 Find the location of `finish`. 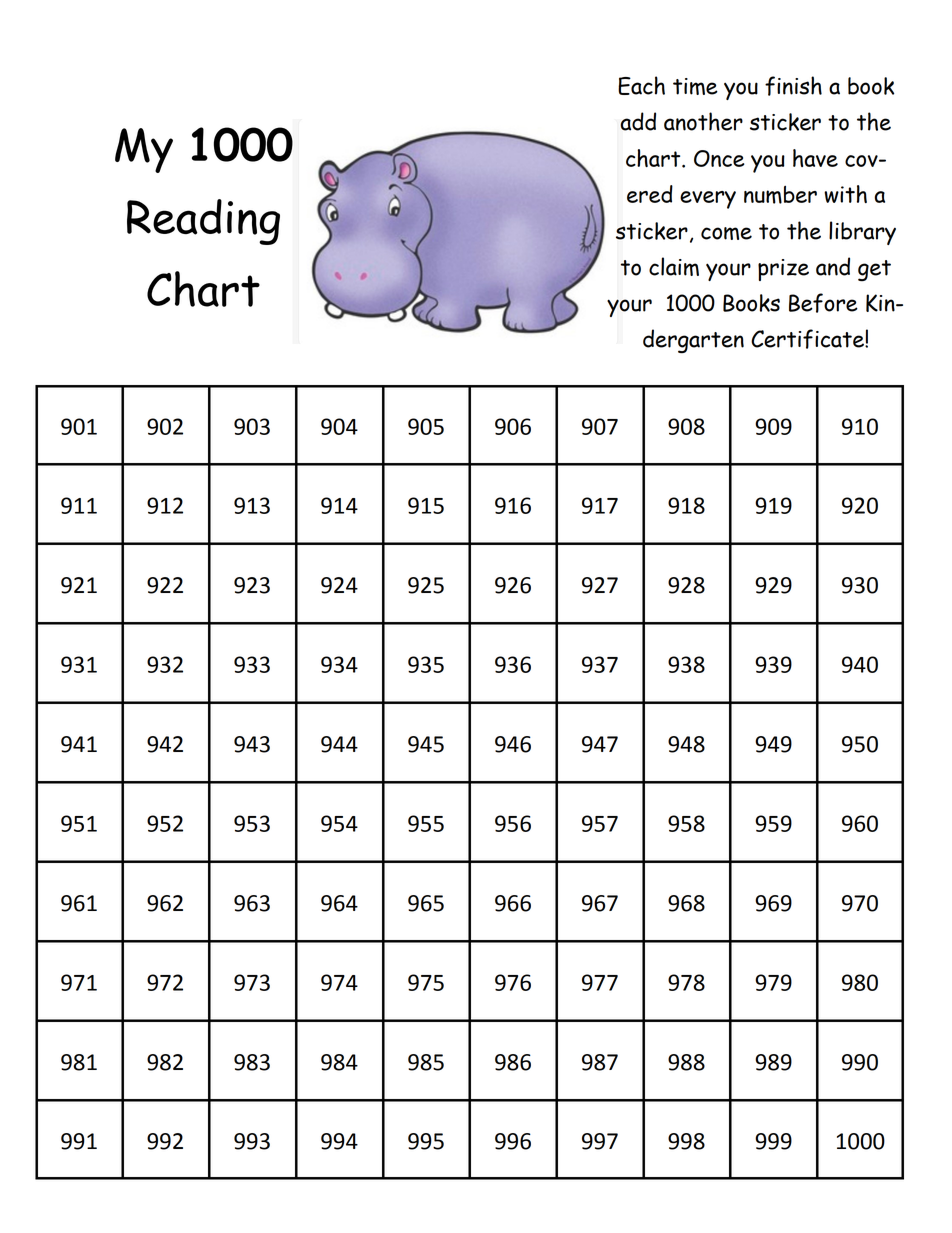

finish is located at coordinates (793, 86).
